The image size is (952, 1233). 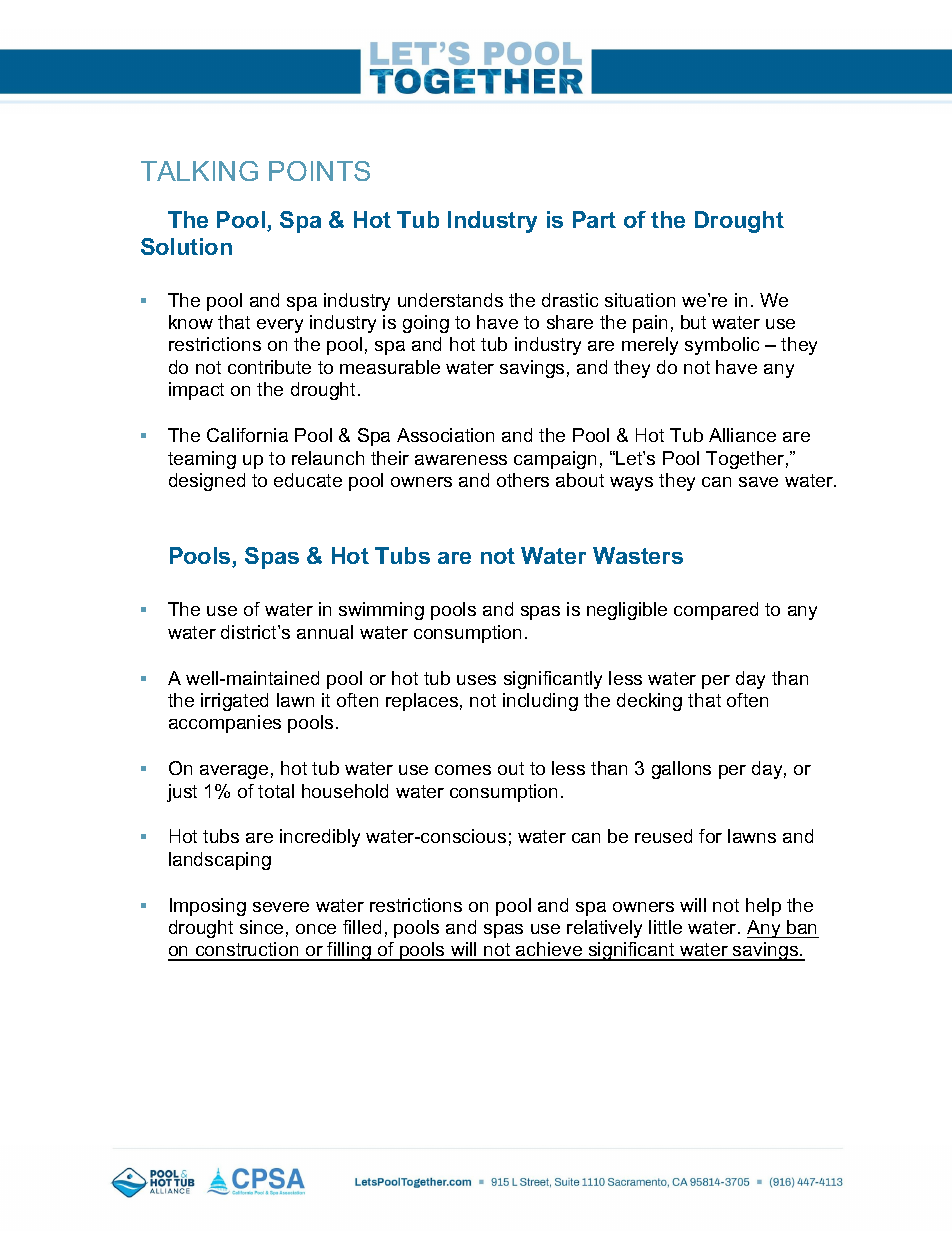 I want to click on situation, so click(x=640, y=300).
